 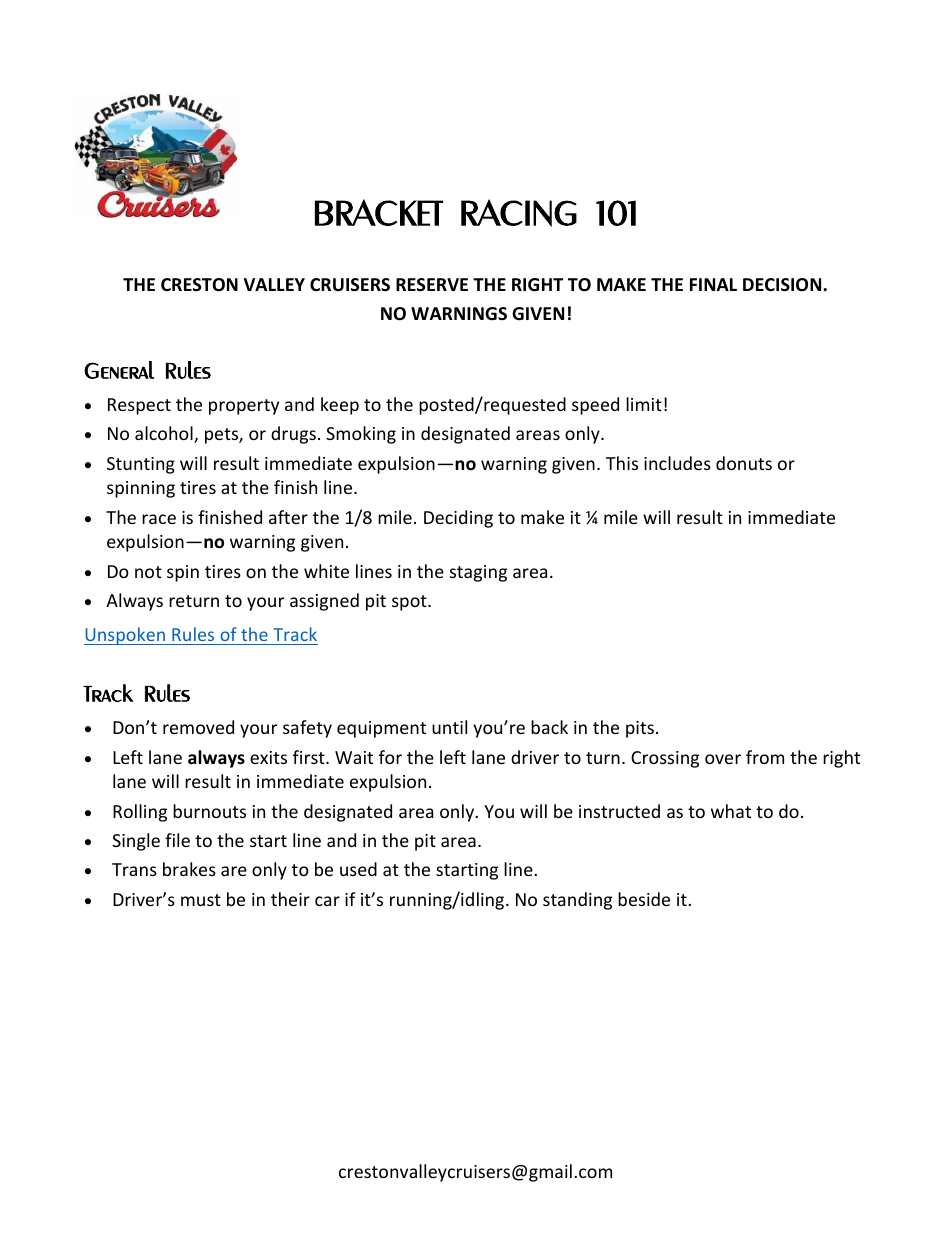 I want to click on until, so click(x=449, y=727).
